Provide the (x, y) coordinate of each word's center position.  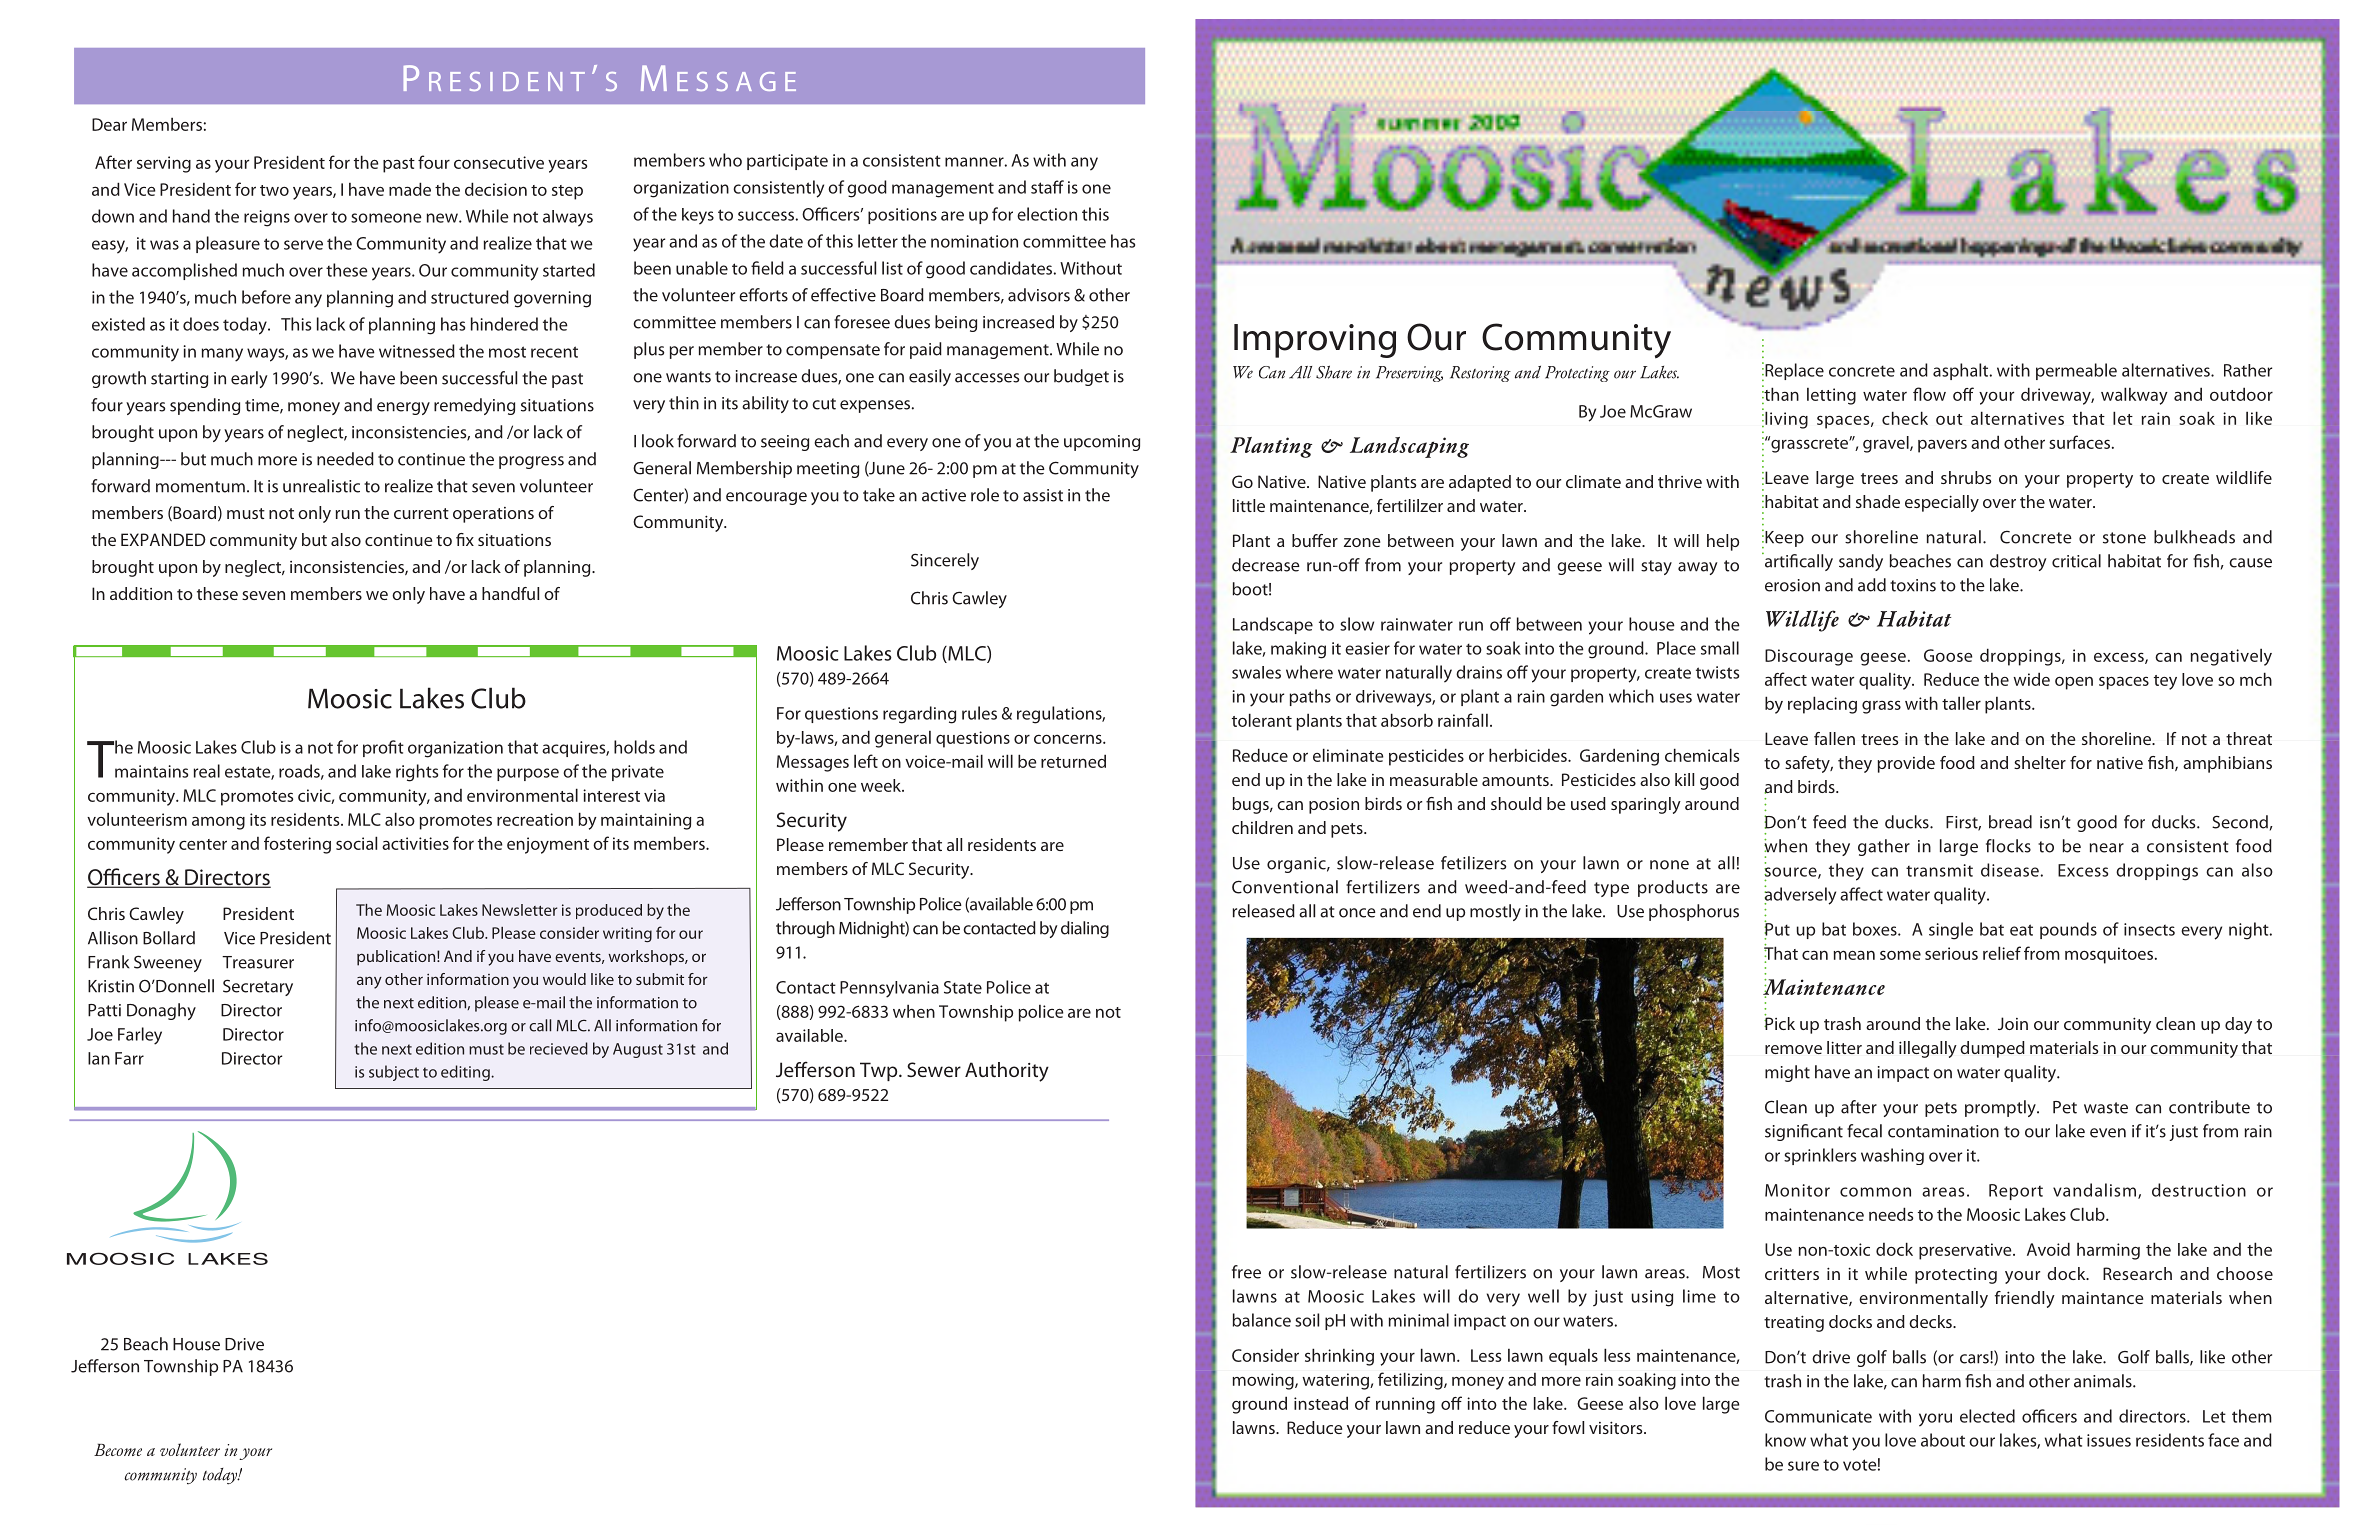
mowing (1264, 1381)
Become (118, 1449)
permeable (2076, 371)
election (1047, 214)
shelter (2040, 762)
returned (1073, 761)
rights (417, 773)
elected (1987, 1416)
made (410, 189)
